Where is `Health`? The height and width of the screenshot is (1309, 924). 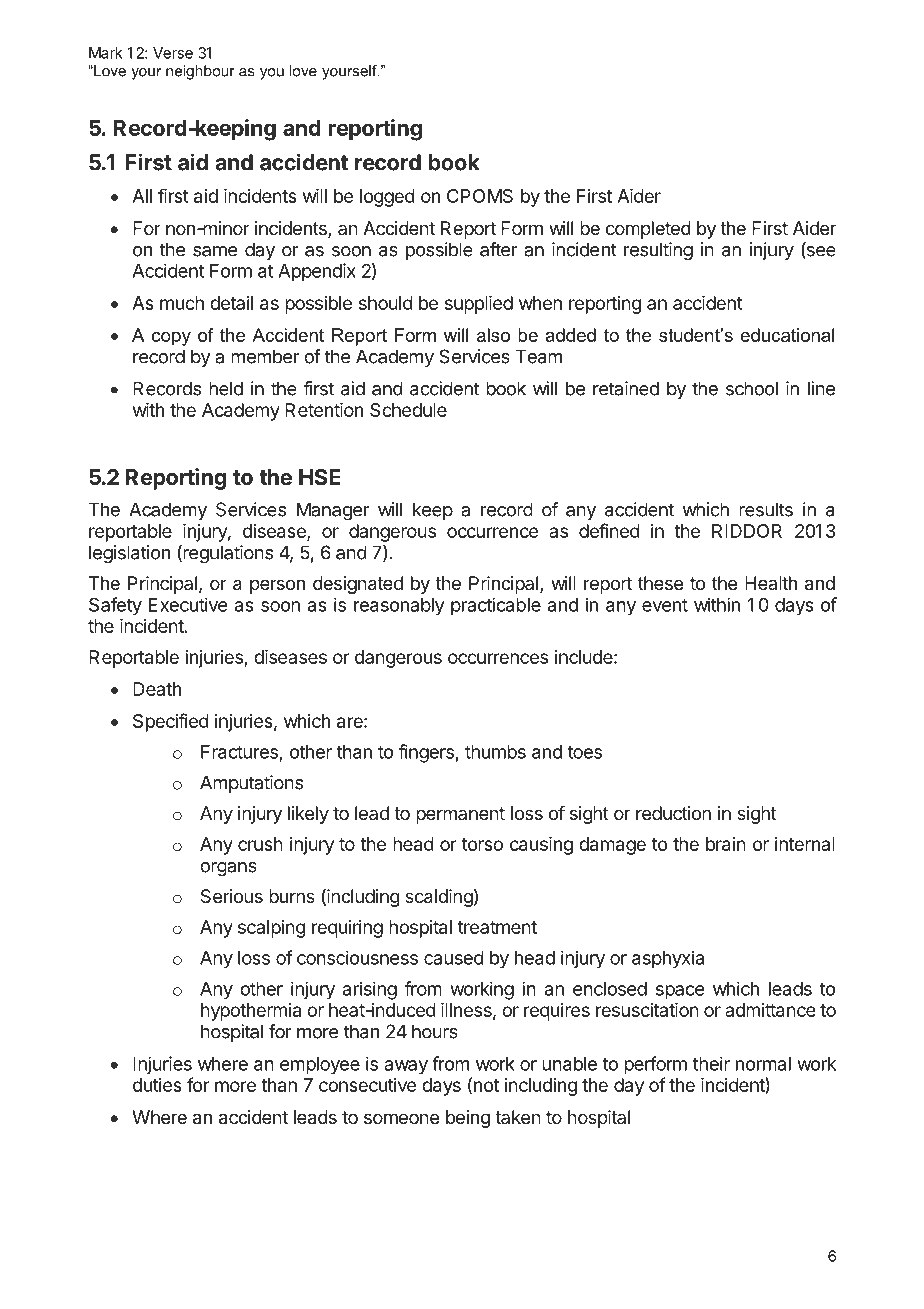 Health is located at coordinates (771, 583).
